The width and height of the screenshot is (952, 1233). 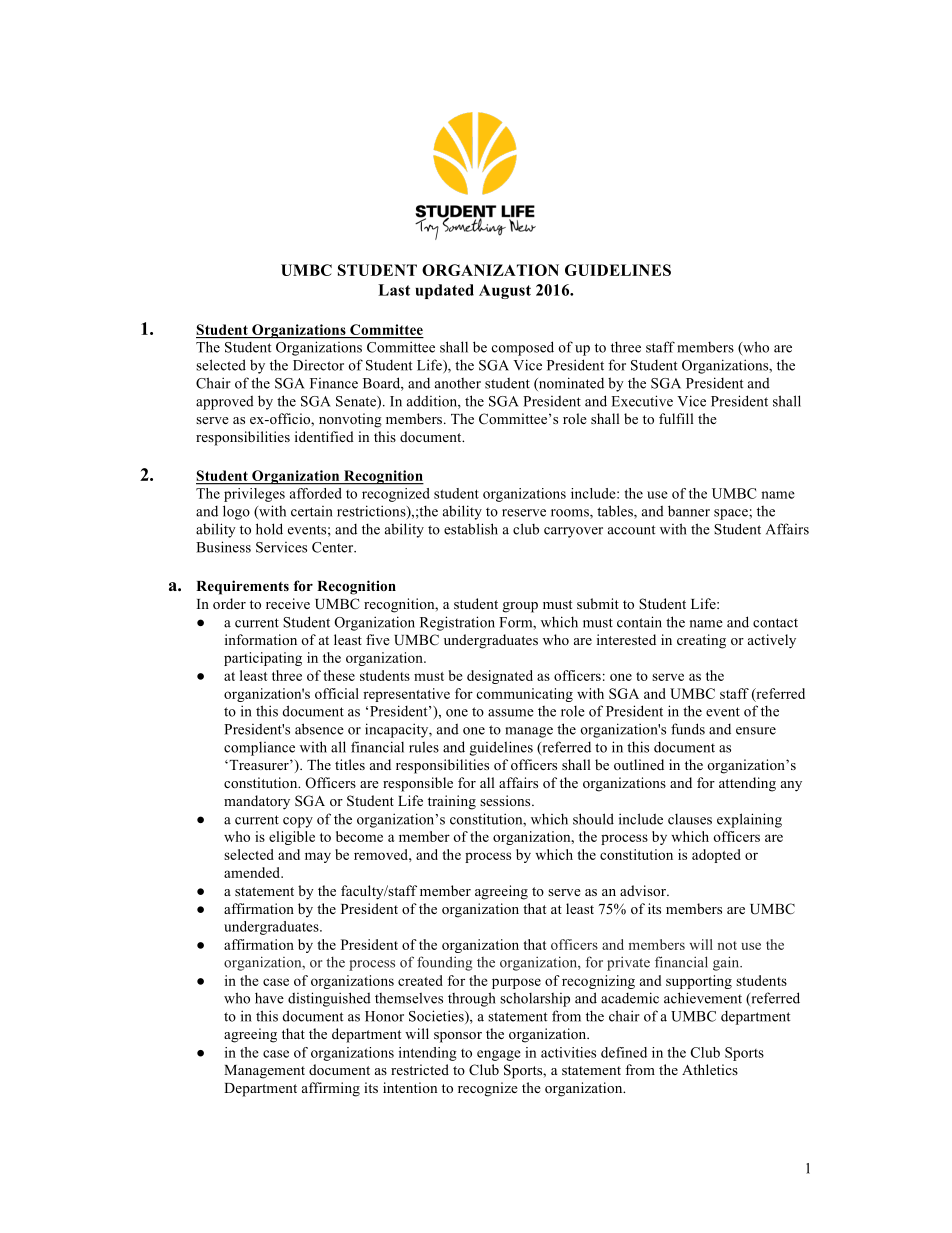 I want to click on engage, so click(x=499, y=1055).
